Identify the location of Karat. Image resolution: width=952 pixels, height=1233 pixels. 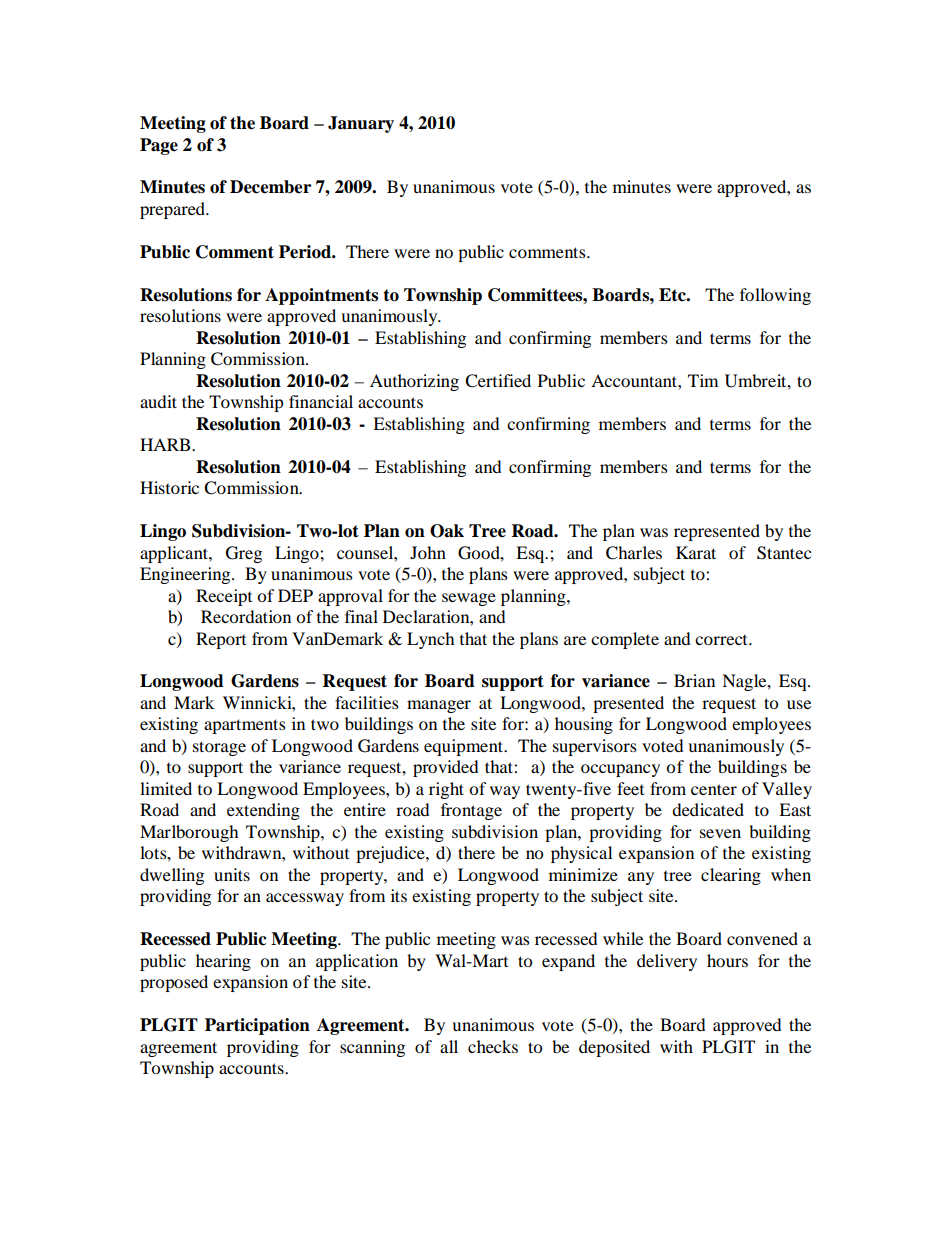
(696, 552).
